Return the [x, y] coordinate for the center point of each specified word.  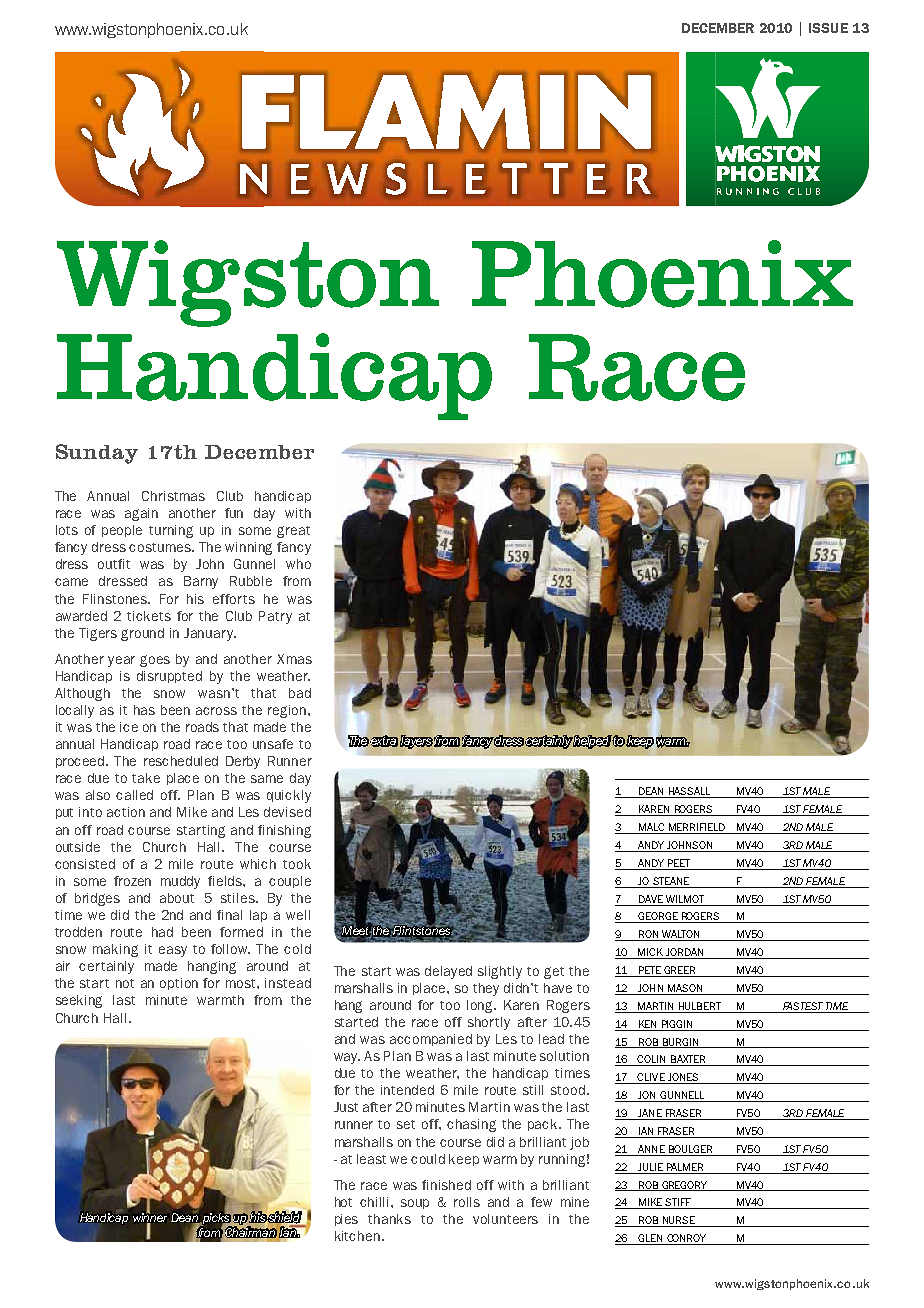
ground [142, 634]
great [293, 532]
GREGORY [685, 1186]
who [298, 564]
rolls [467, 1202]
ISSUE [828, 28]
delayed [448, 972]
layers [416, 742]
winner [150, 1217]
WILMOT [685, 899]
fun [234, 513]
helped [592, 742]
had [162, 932]
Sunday [97, 454]
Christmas [173, 496]
